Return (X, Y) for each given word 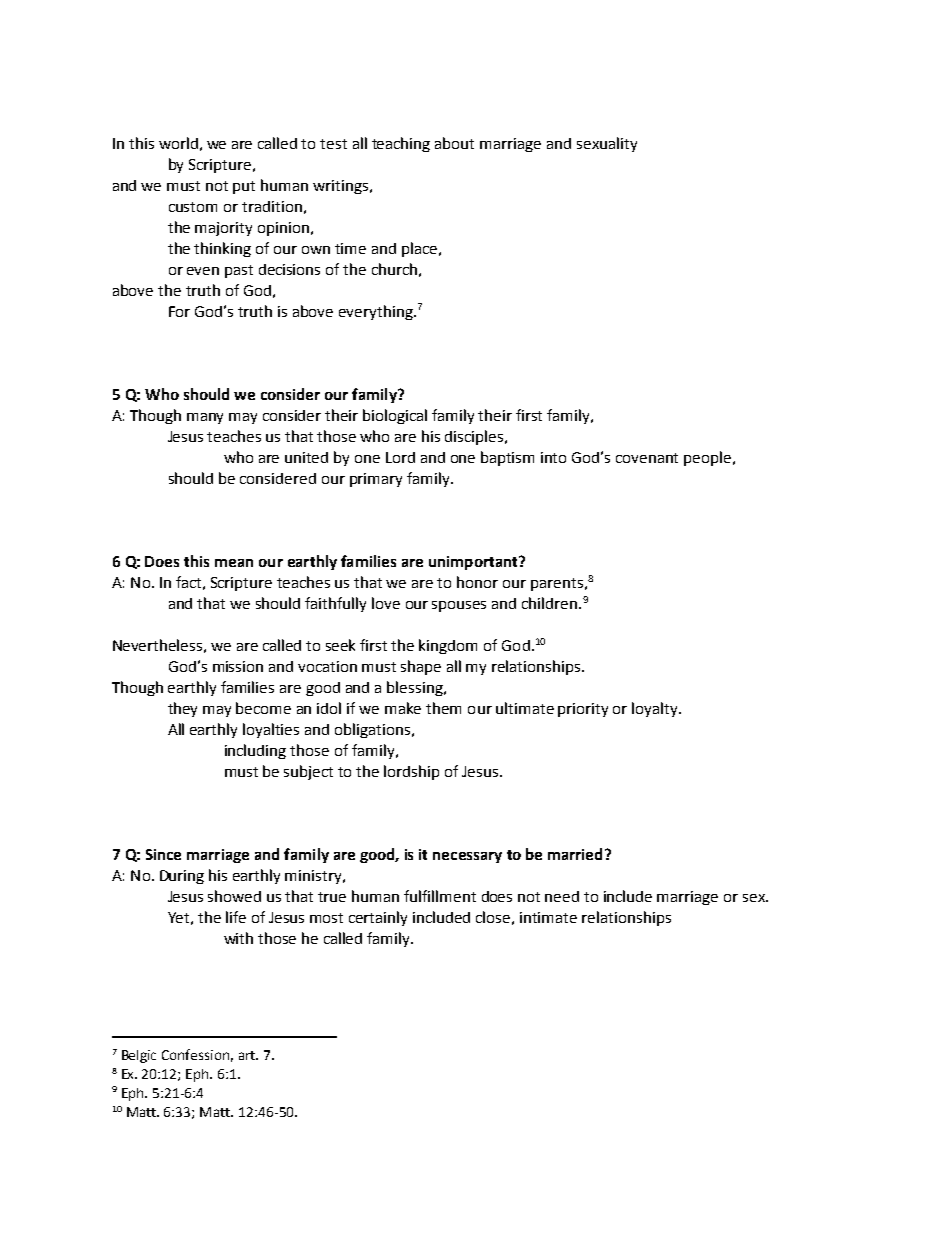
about (454, 143)
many (205, 418)
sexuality (607, 144)
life (236, 917)
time (350, 248)
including (255, 751)
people (709, 458)
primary (376, 480)
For (179, 311)
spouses (459, 606)
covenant (647, 458)
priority (583, 710)
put (244, 187)
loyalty (656, 709)
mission (238, 666)
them (443, 708)
